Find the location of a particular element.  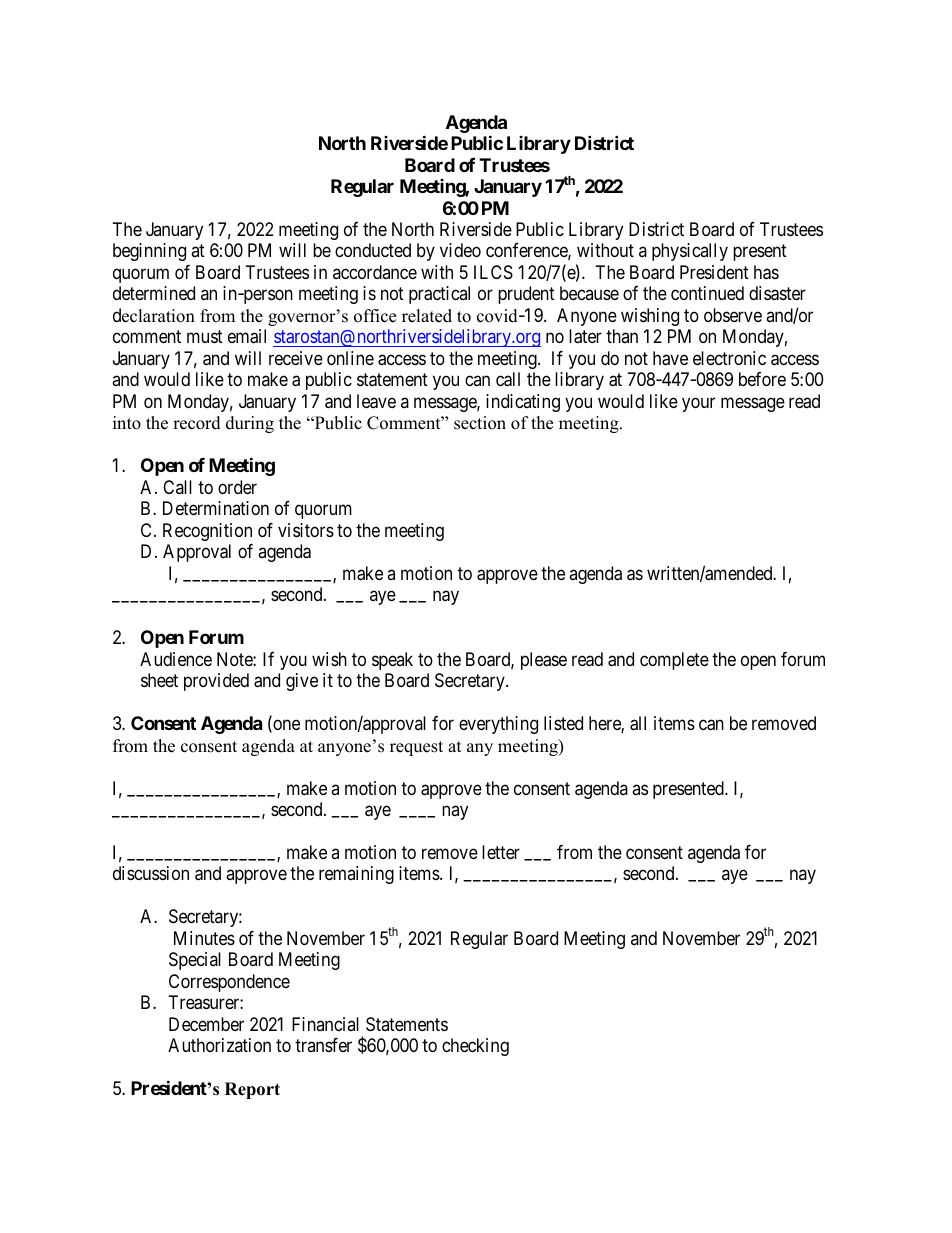

listed is located at coordinates (563, 723).
